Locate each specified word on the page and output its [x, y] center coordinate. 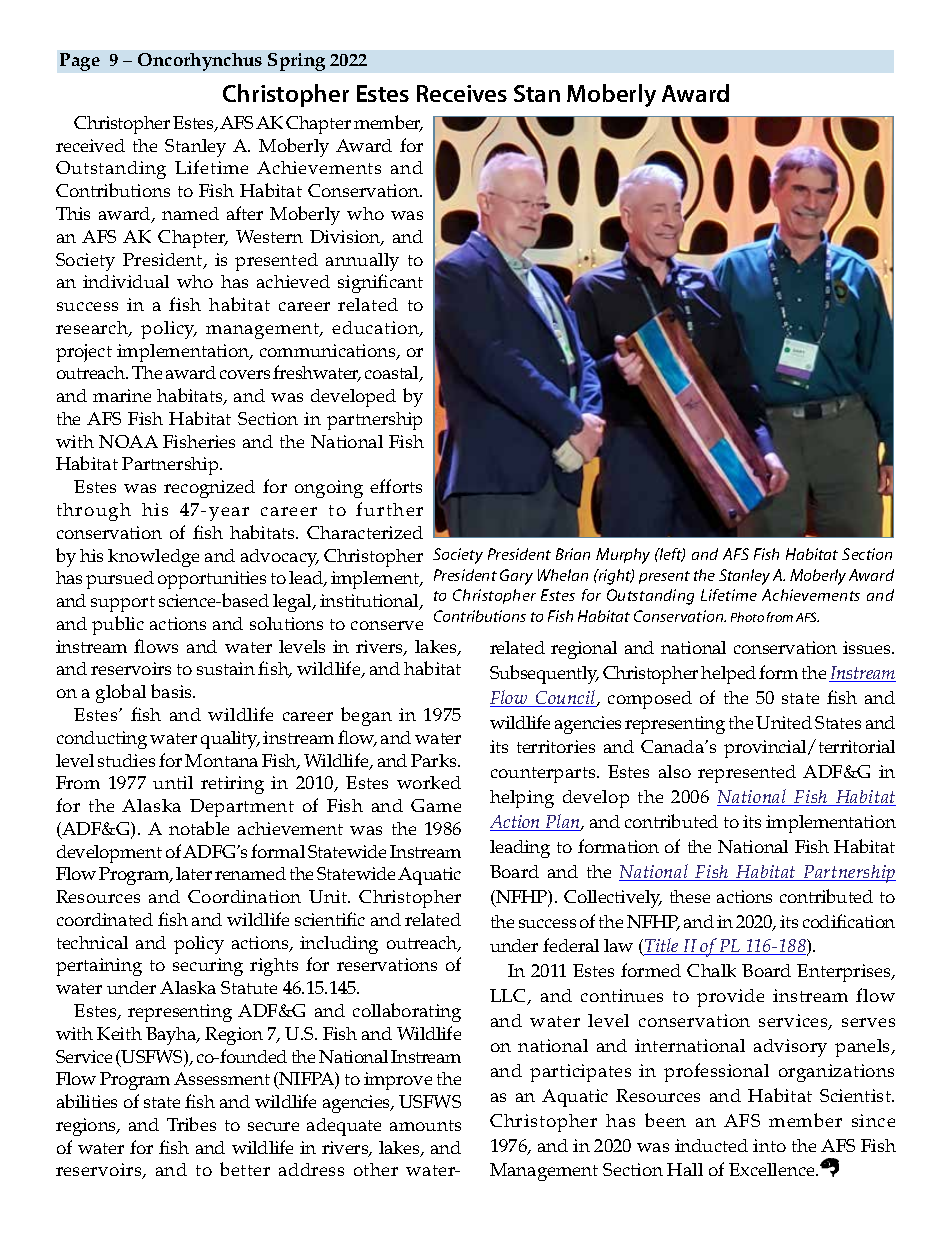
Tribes [191, 1124]
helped [728, 675]
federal [571, 945]
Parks [435, 760]
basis [172, 691]
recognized [209, 489]
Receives [462, 93]
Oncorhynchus [200, 62]
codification [849, 921]
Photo [747, 617]
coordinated [105, 919]
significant [380, 283]
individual [126, 281]
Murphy [623, 556]
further [389, 509]
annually [362, 262]
